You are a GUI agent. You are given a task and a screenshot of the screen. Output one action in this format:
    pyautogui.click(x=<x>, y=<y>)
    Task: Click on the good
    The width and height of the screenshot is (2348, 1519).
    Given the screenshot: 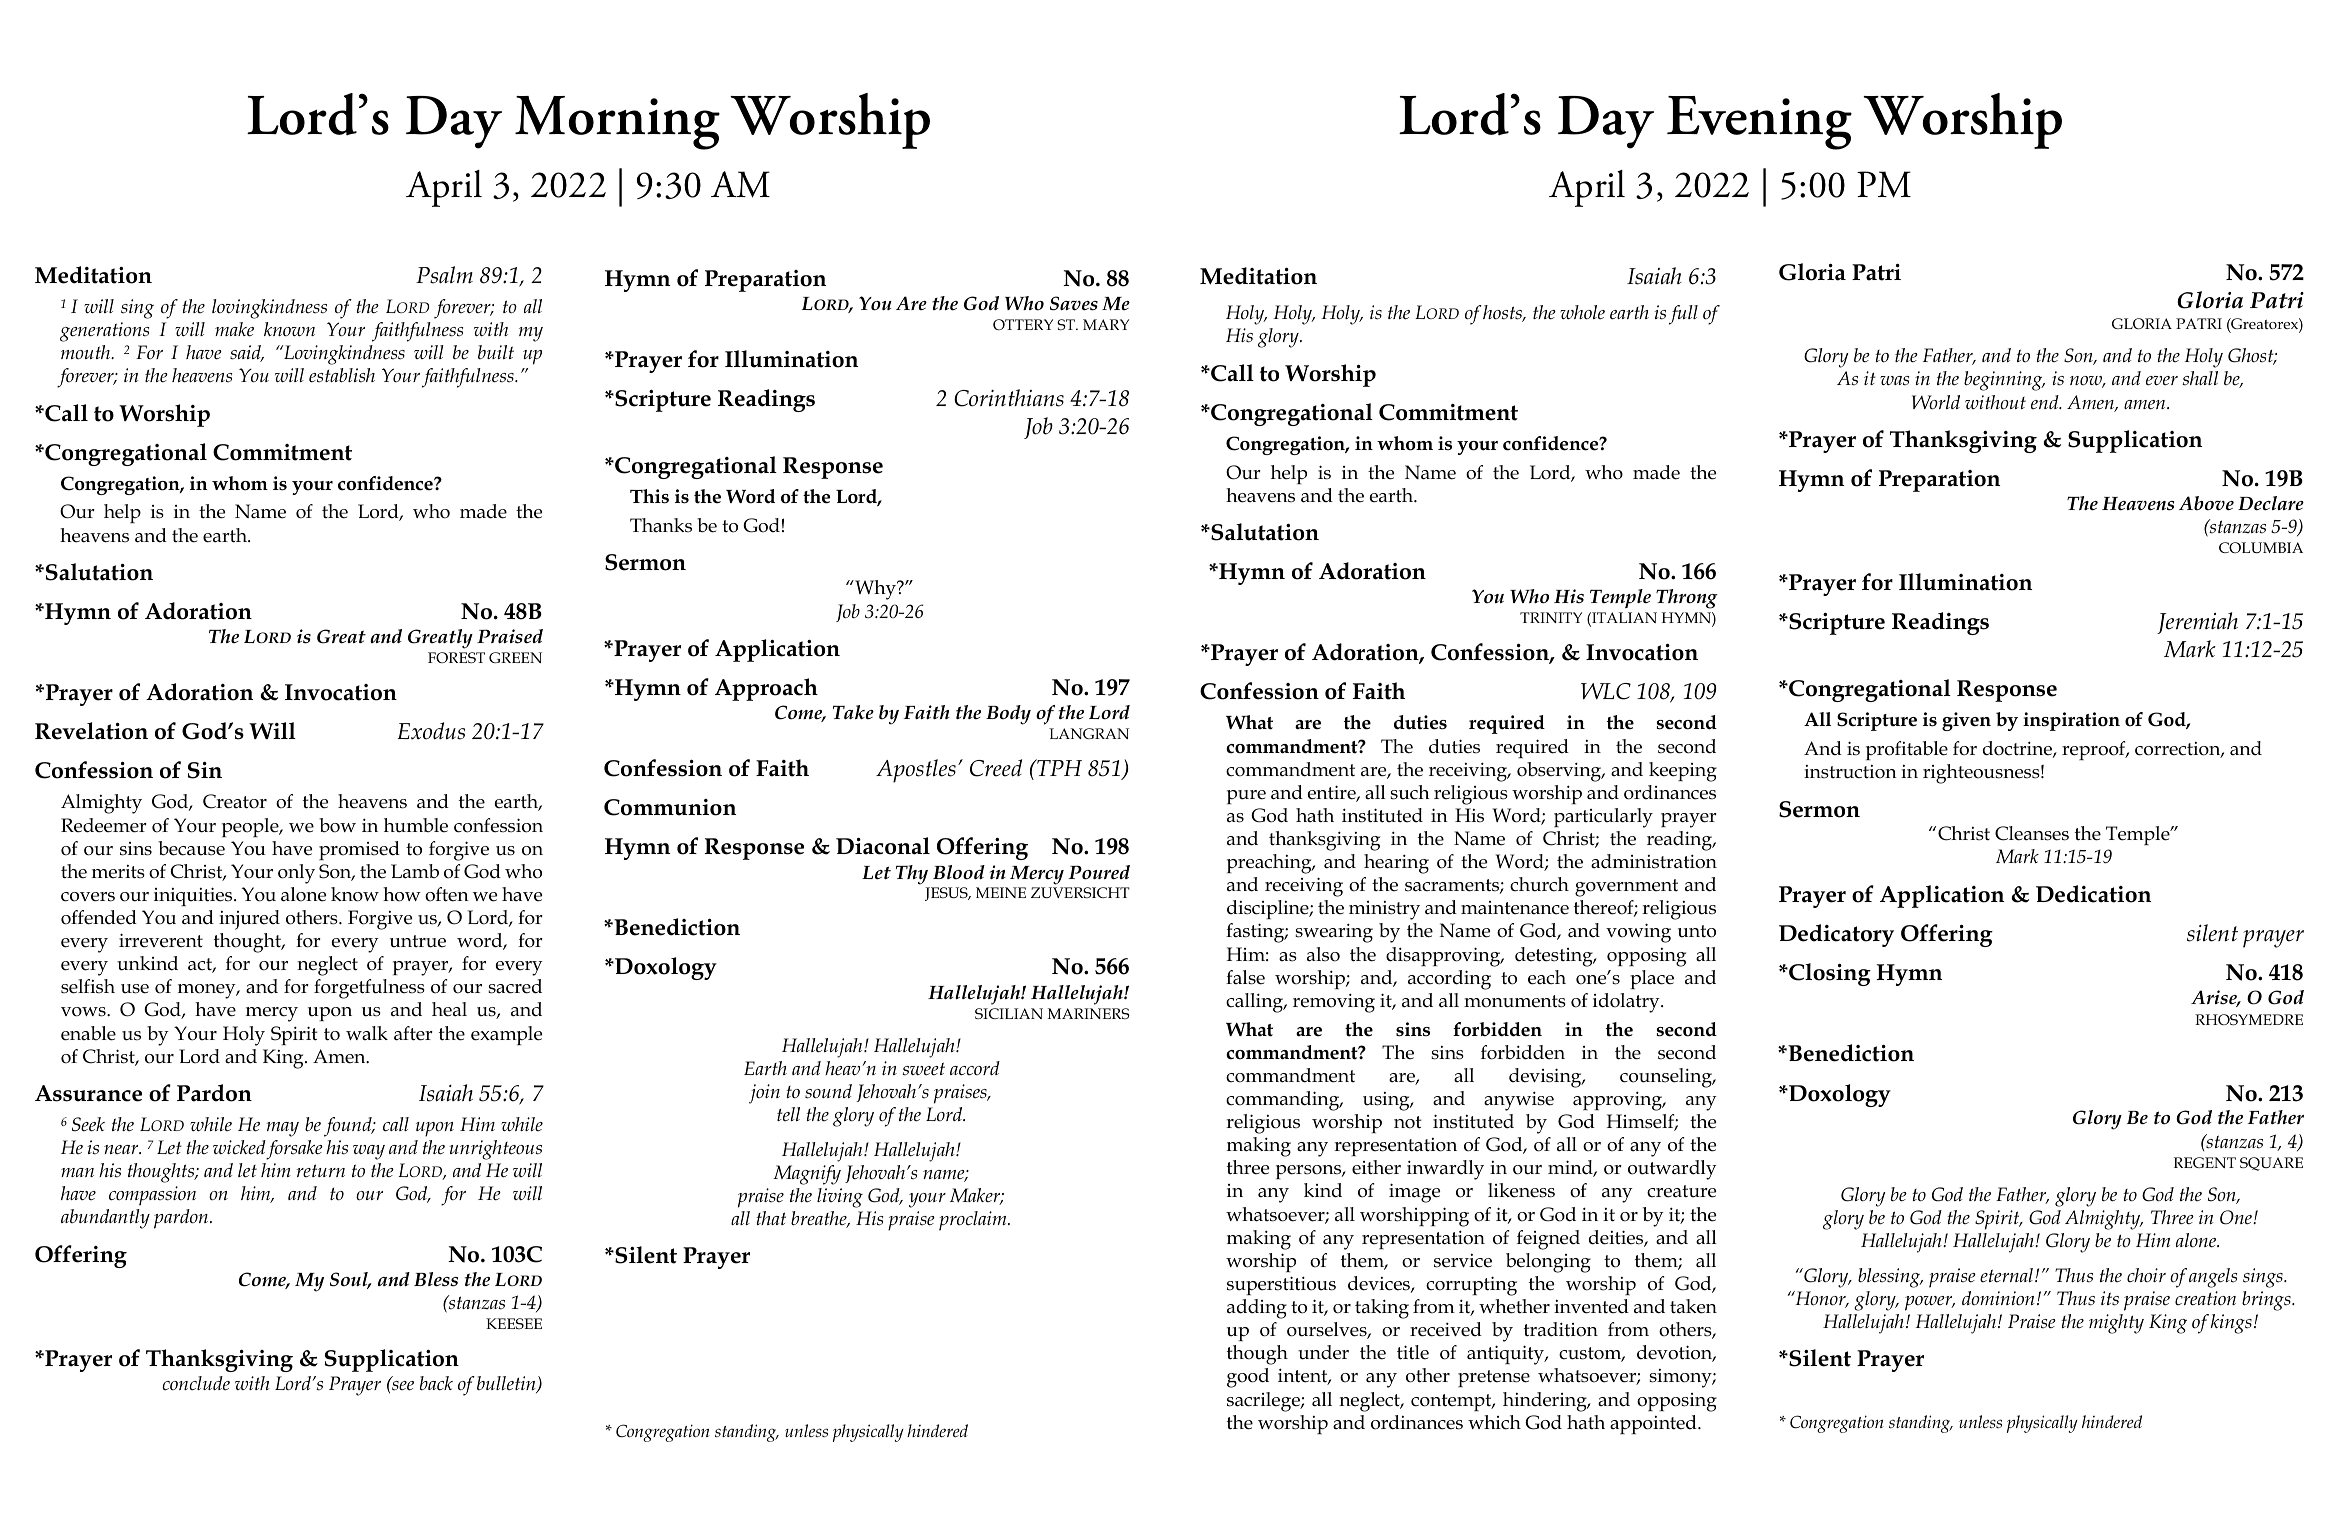 What is the action you would take?
    pyautogui.click(x=1248, y=1378)
